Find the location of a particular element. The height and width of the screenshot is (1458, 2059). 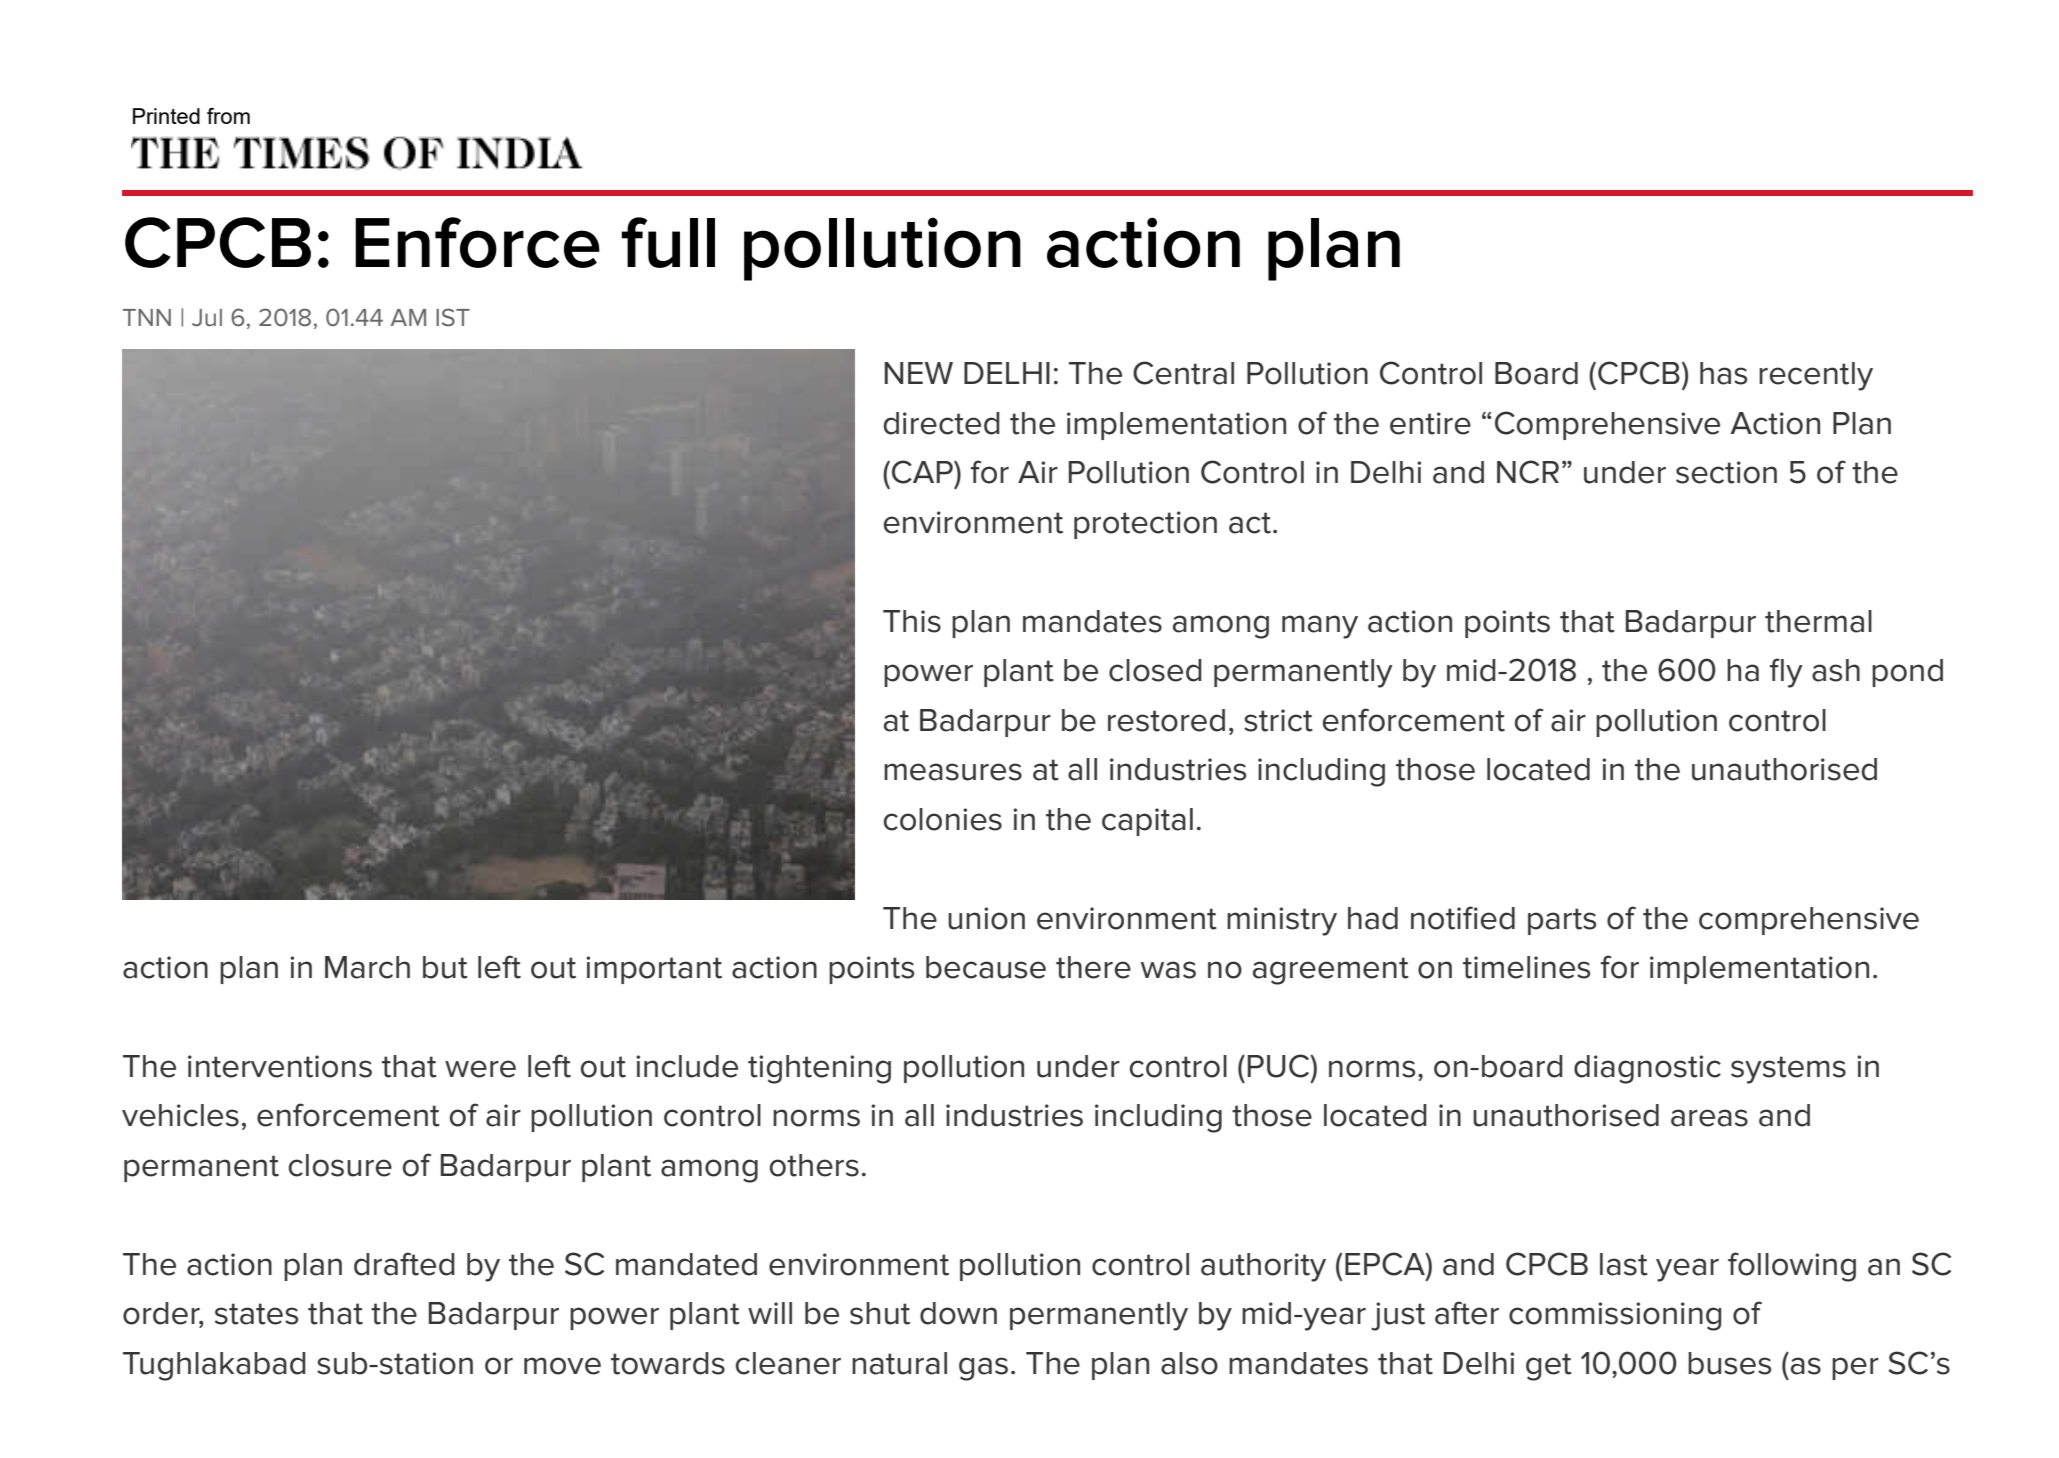

March is located at coordinates (367, 967).
